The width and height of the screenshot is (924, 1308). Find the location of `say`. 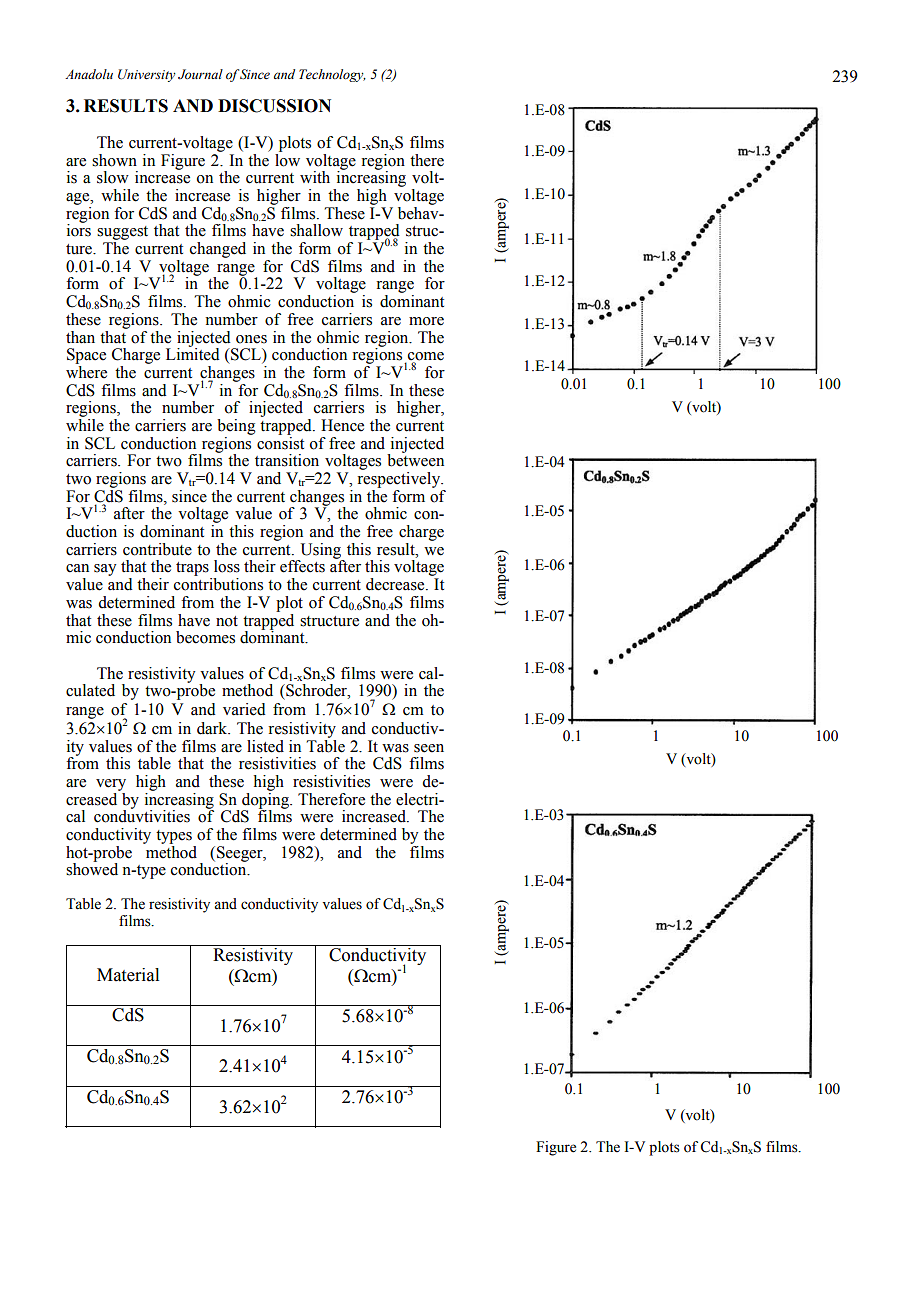

say is located at coordinates (105, 570).
